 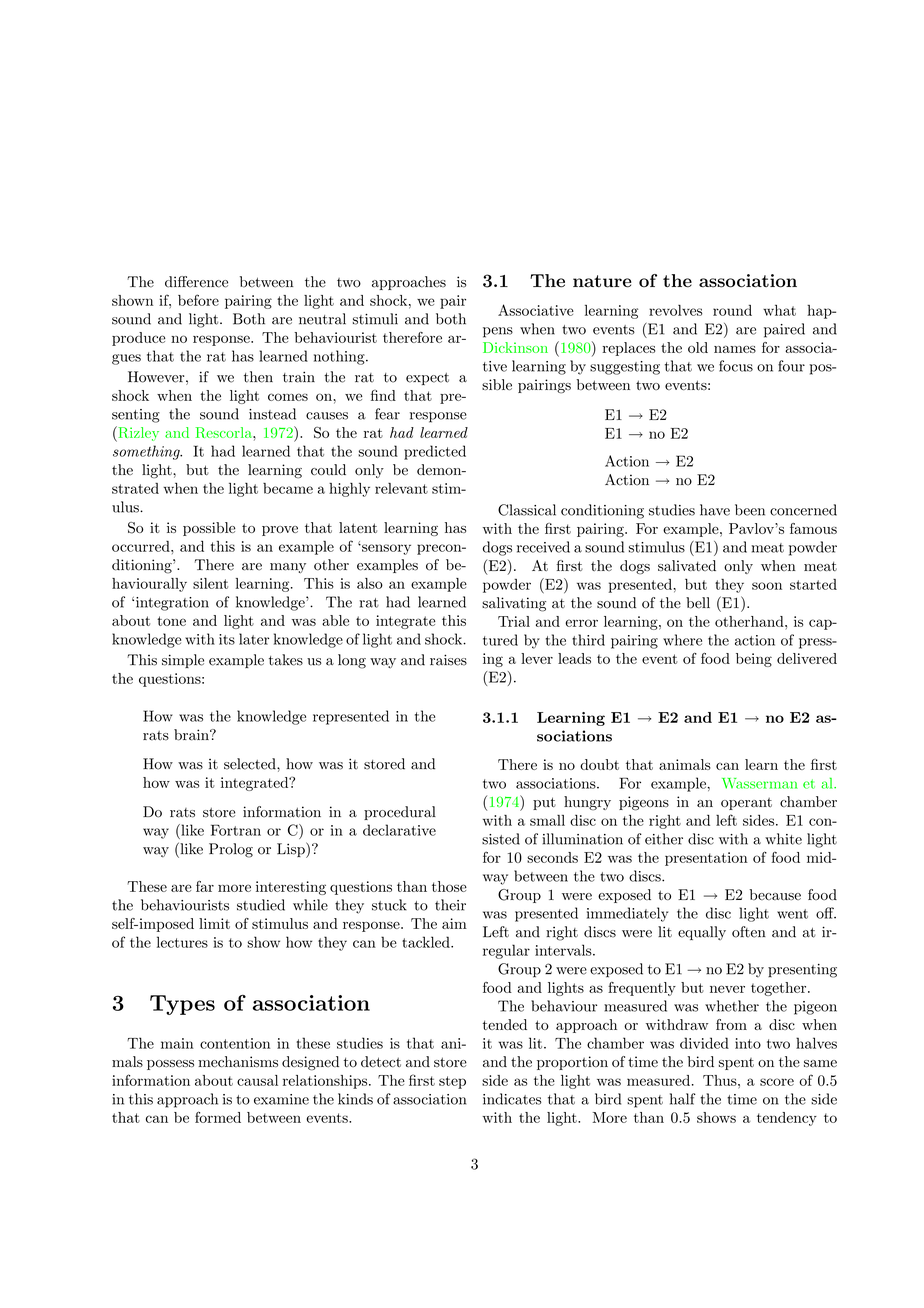 What do you see at coordinates (288, 568) in the document?
I see `many` at bounding box center [288, 568].
